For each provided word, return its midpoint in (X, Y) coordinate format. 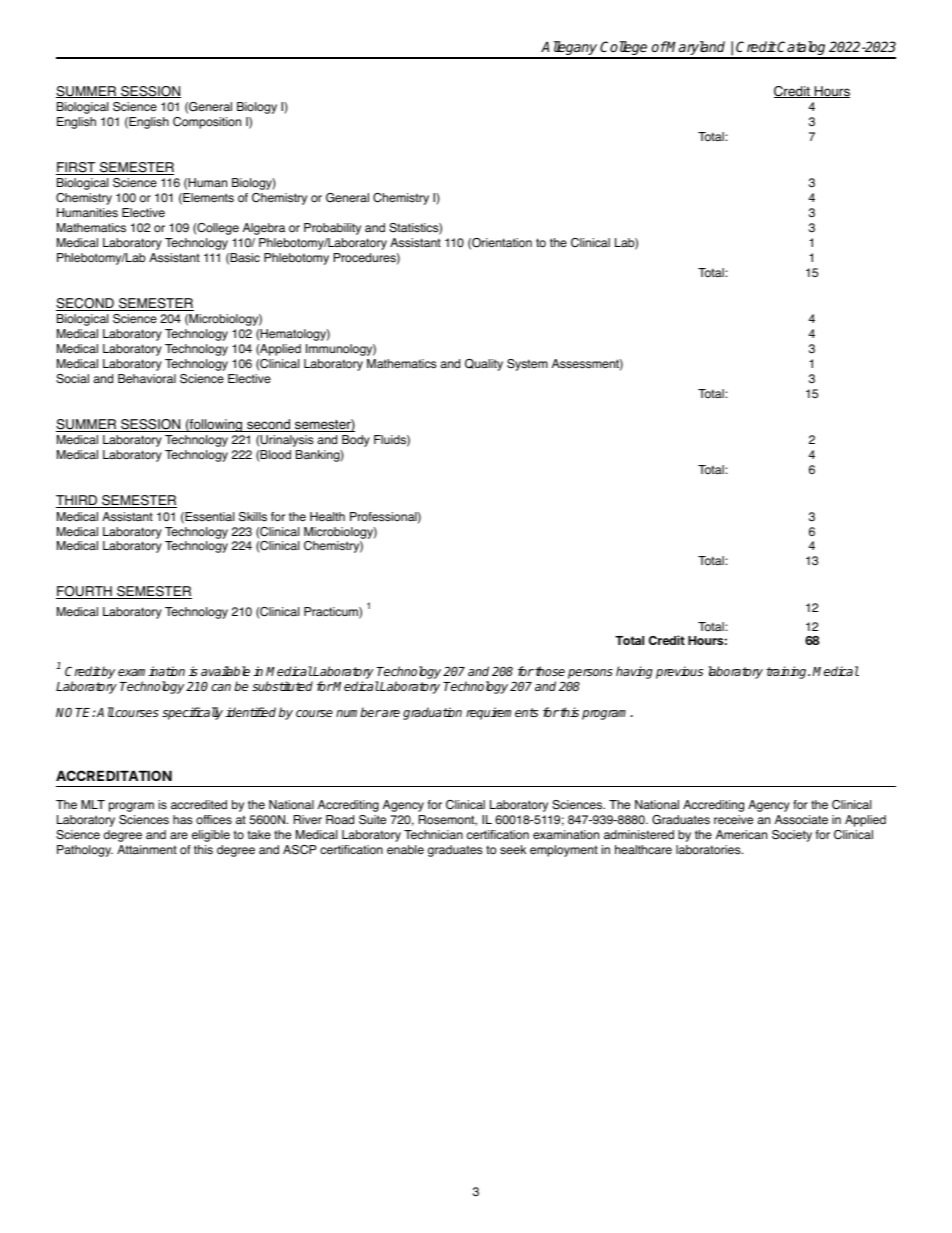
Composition (207, 123)
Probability (332, 229)
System (527, 365)
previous (679, 672)
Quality (484, 365)
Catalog (802, 49)
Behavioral (147, 378)
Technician (433, 834)
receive (733, 819)
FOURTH (85, 592)
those (549, 671)
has (182, 820)
